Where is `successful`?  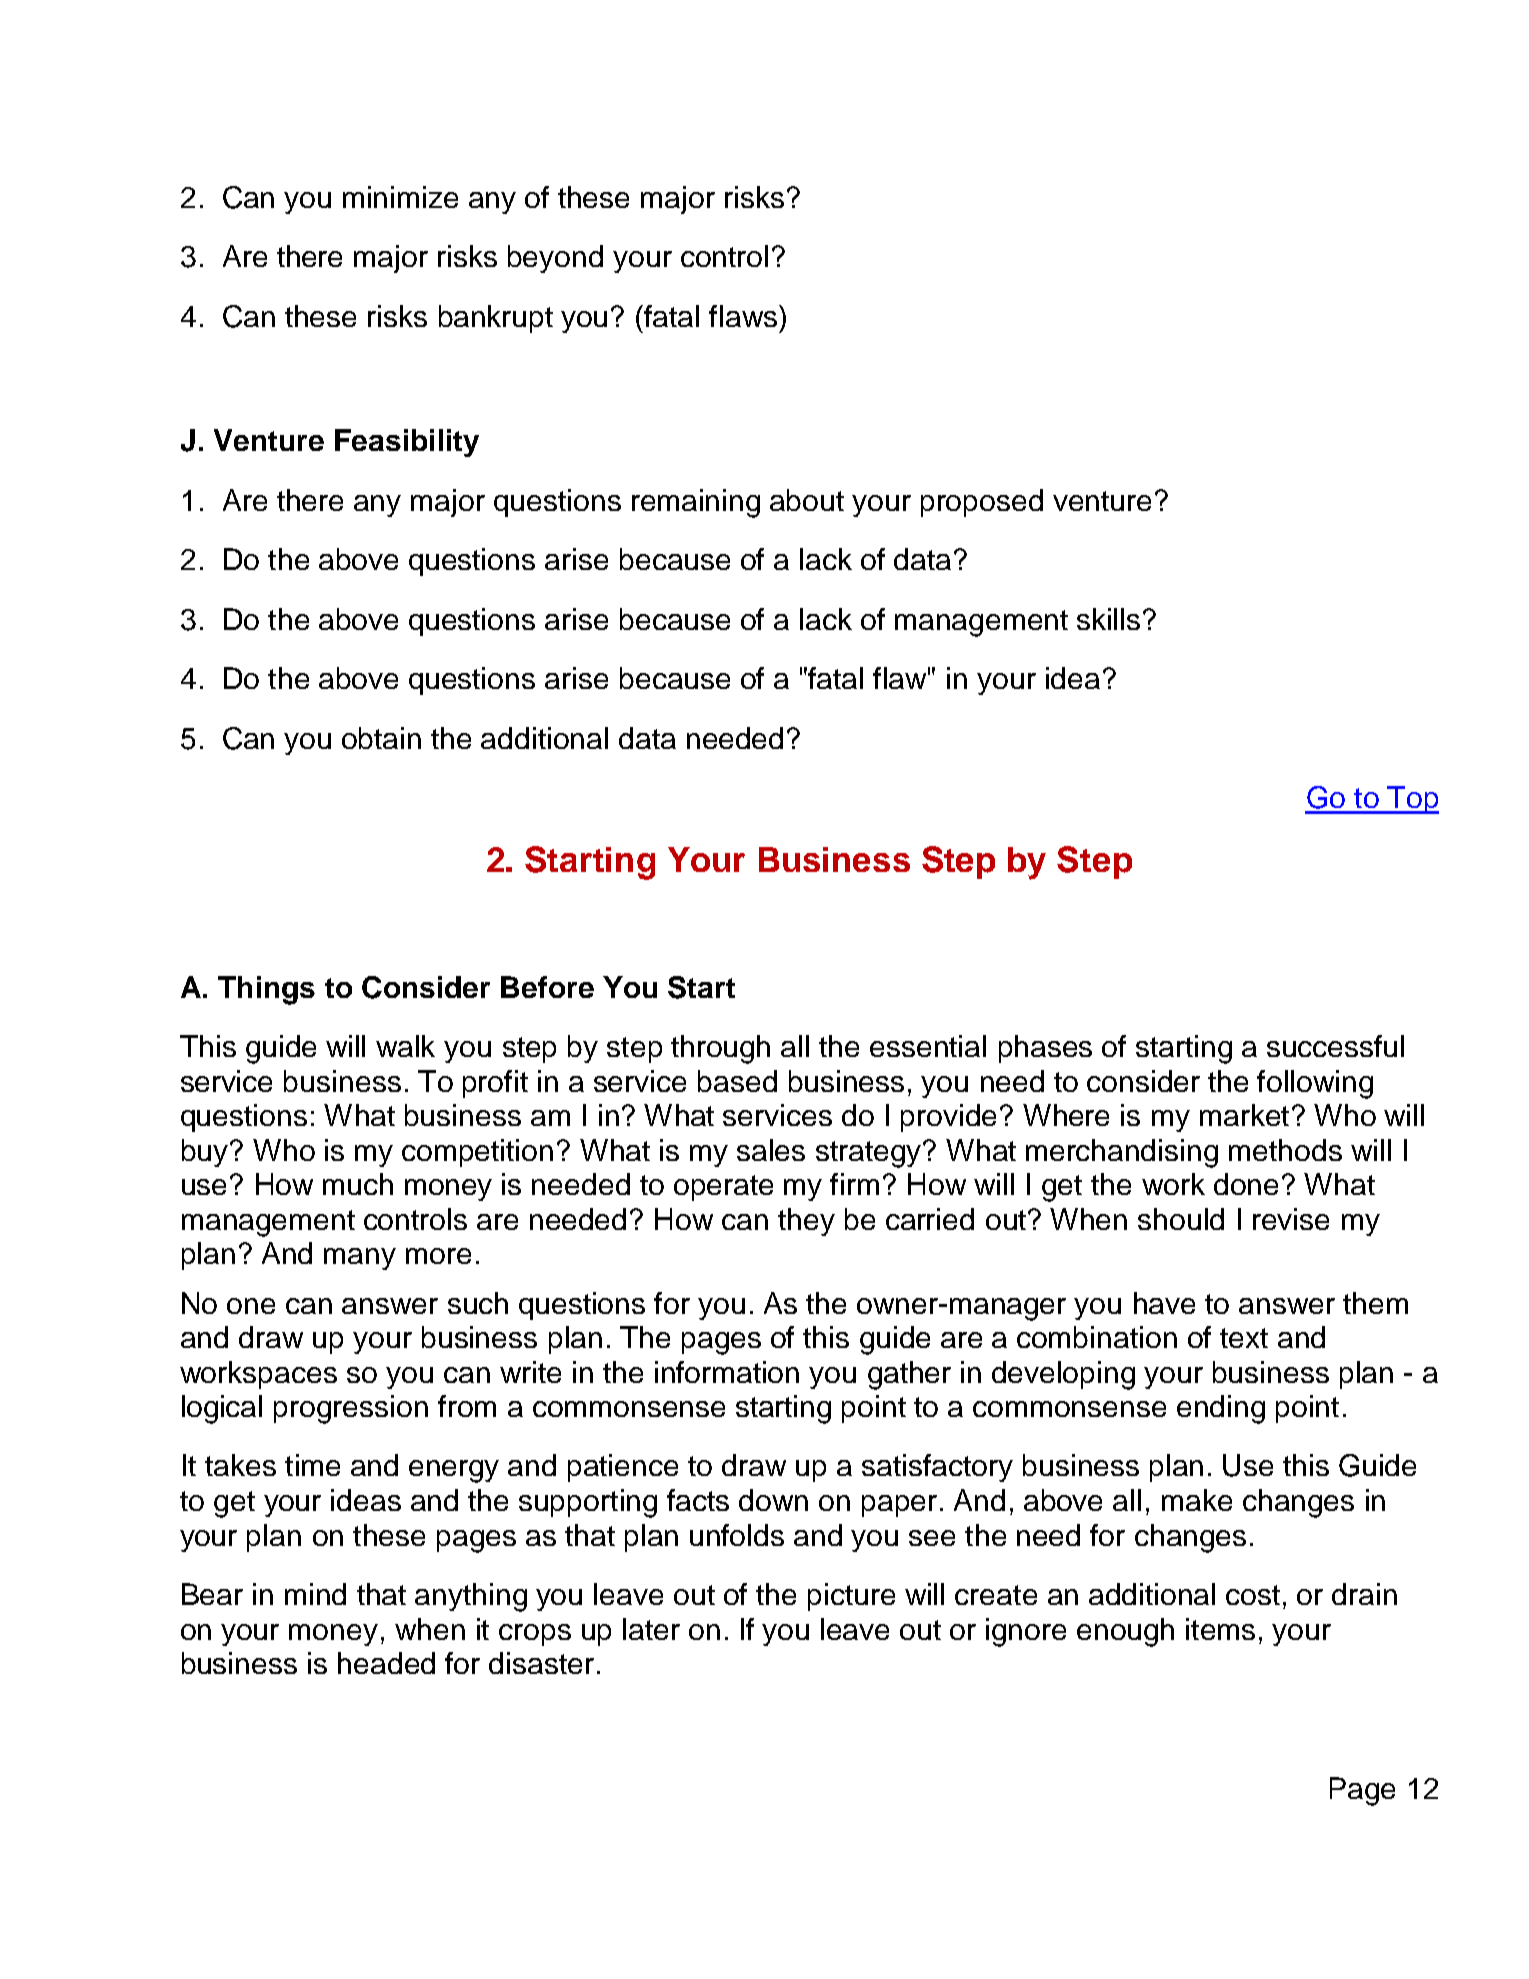 successful is located at coordinates (1335, 1046).
